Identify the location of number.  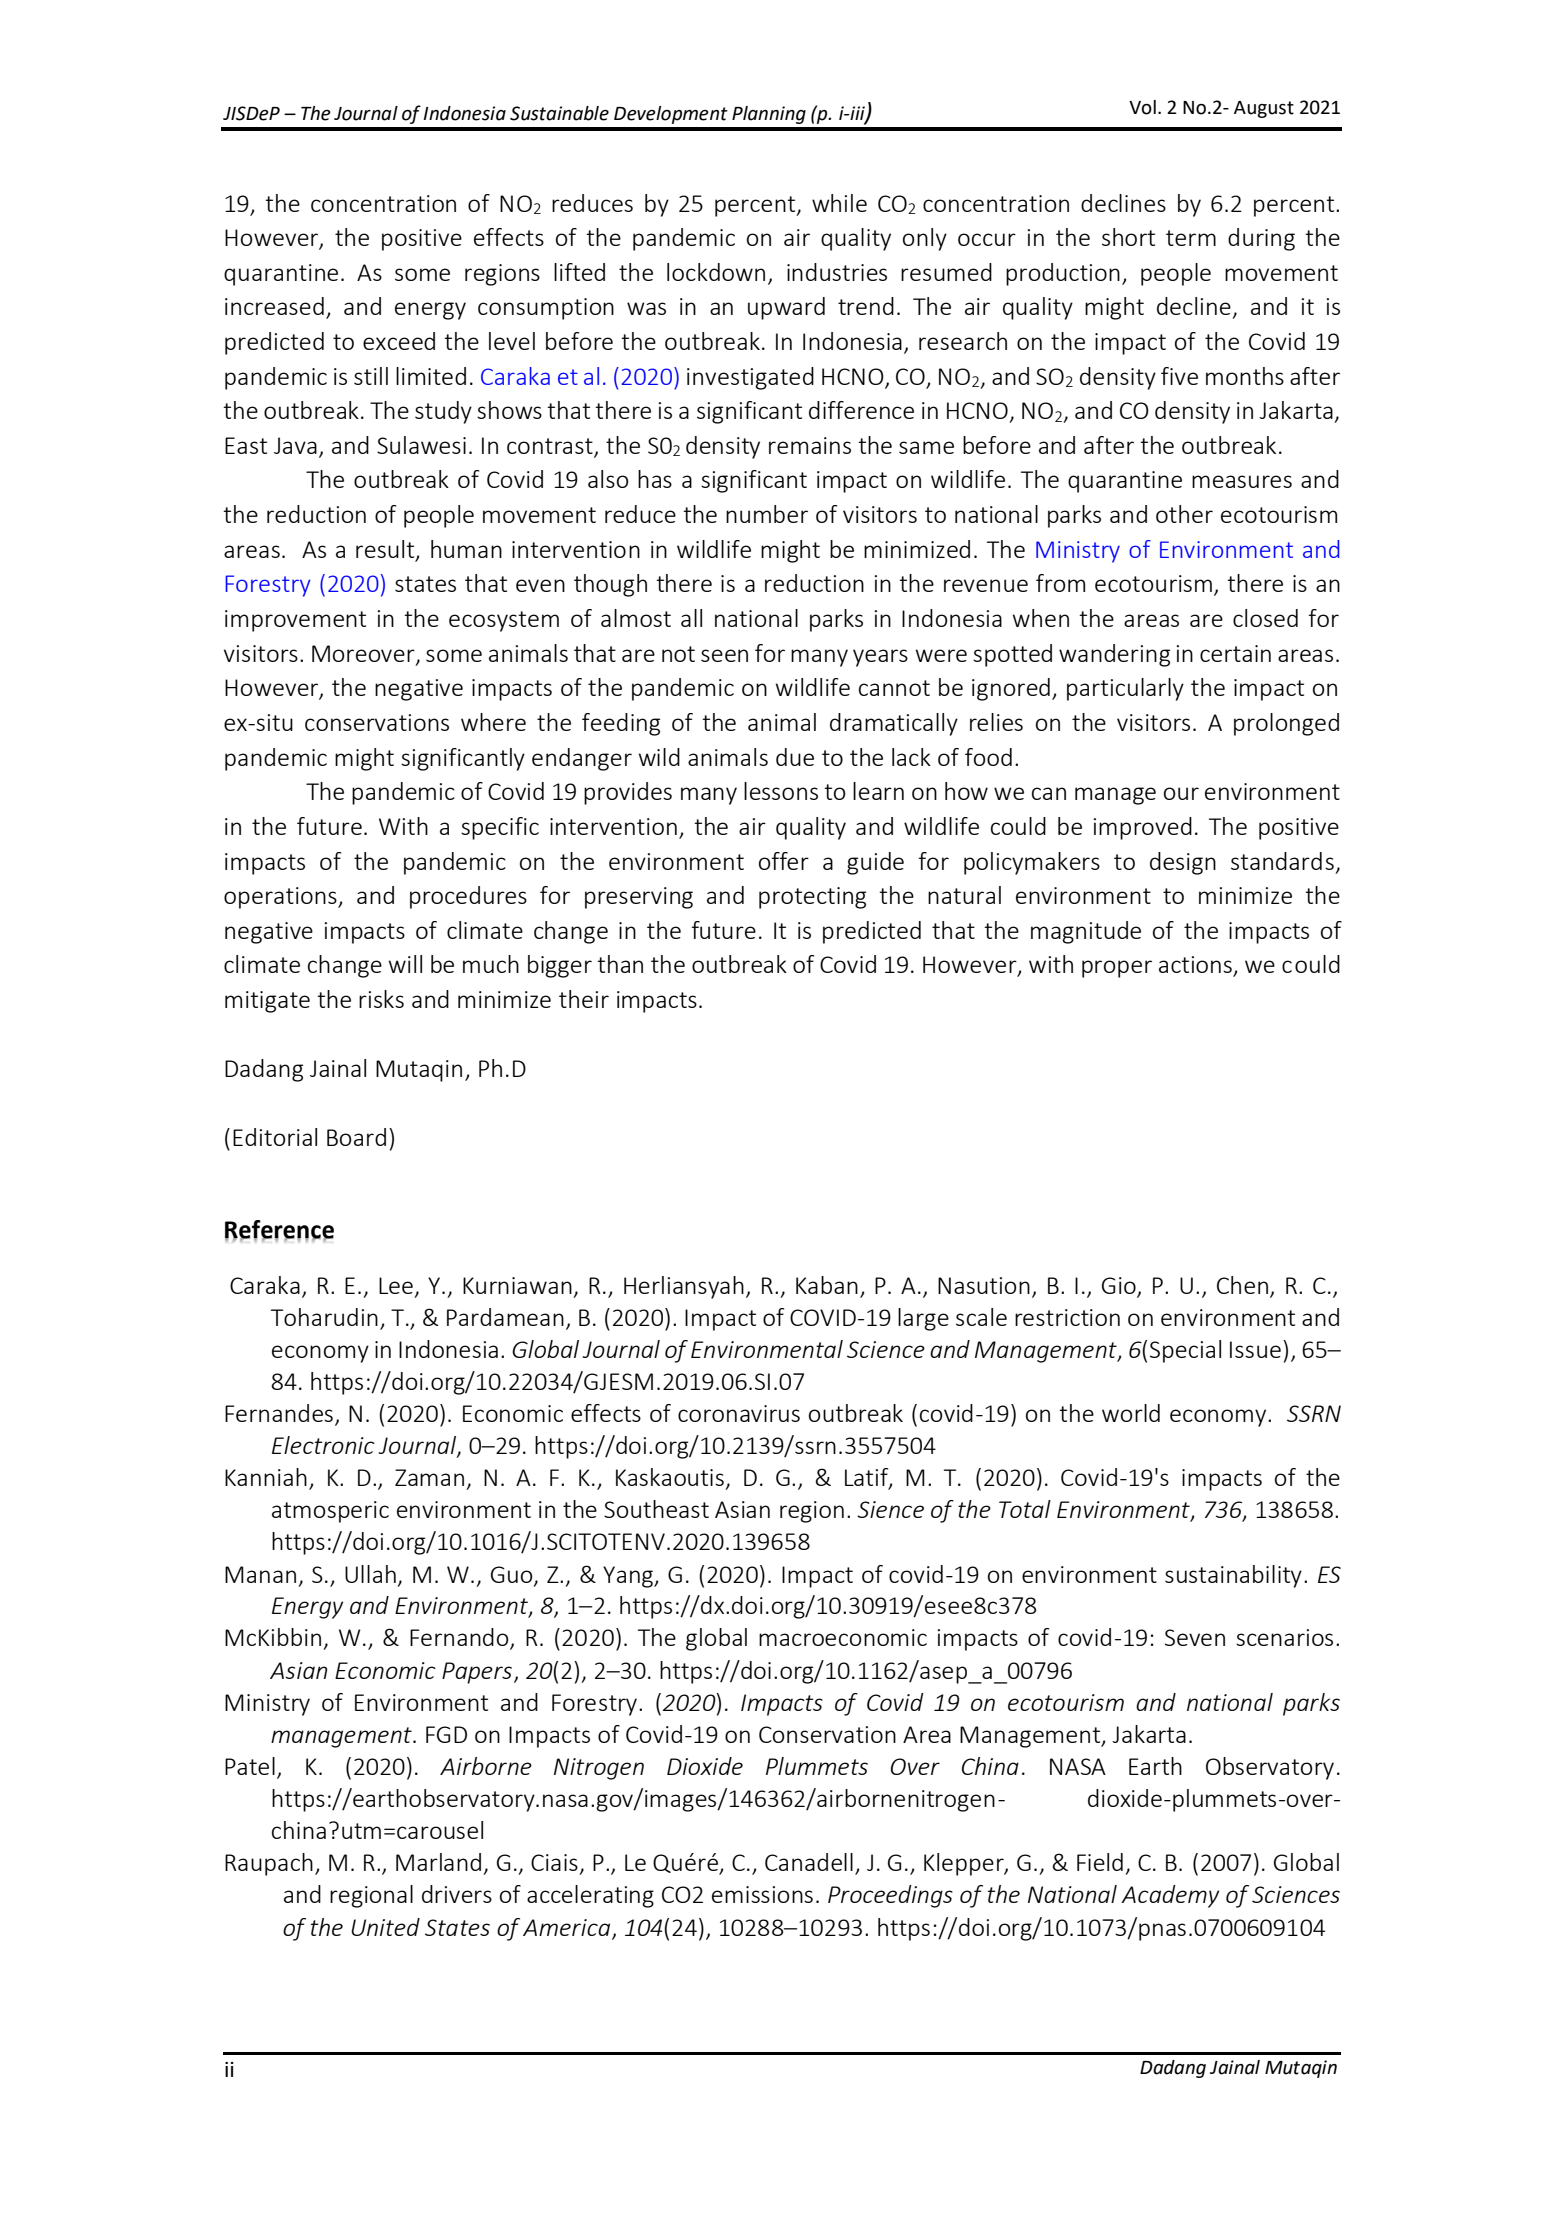
(767, 514).
